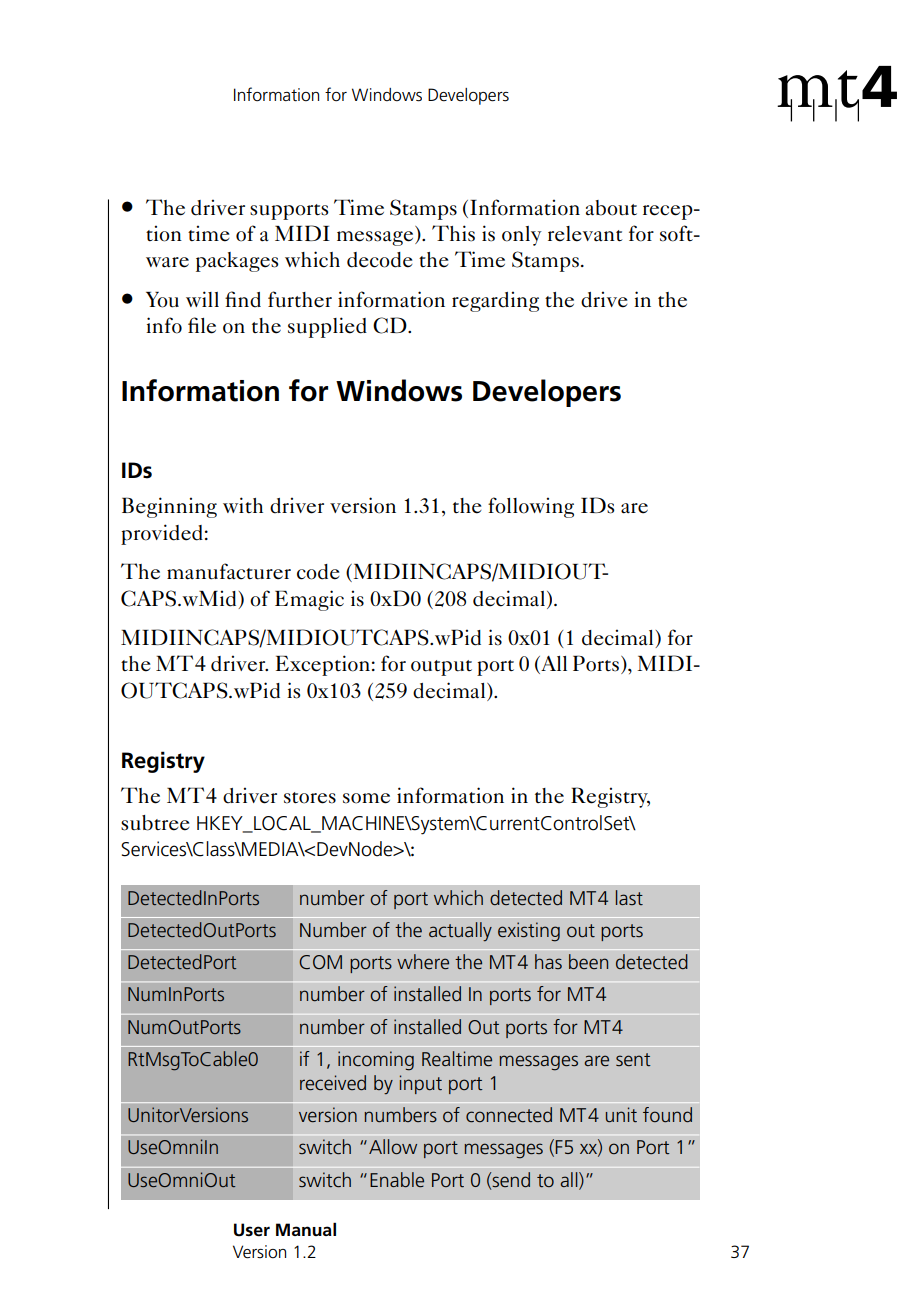 This document has width=924, height=1309. Describe the element at coordinates (155, 823) in the document. I see `subtree` at that location.
